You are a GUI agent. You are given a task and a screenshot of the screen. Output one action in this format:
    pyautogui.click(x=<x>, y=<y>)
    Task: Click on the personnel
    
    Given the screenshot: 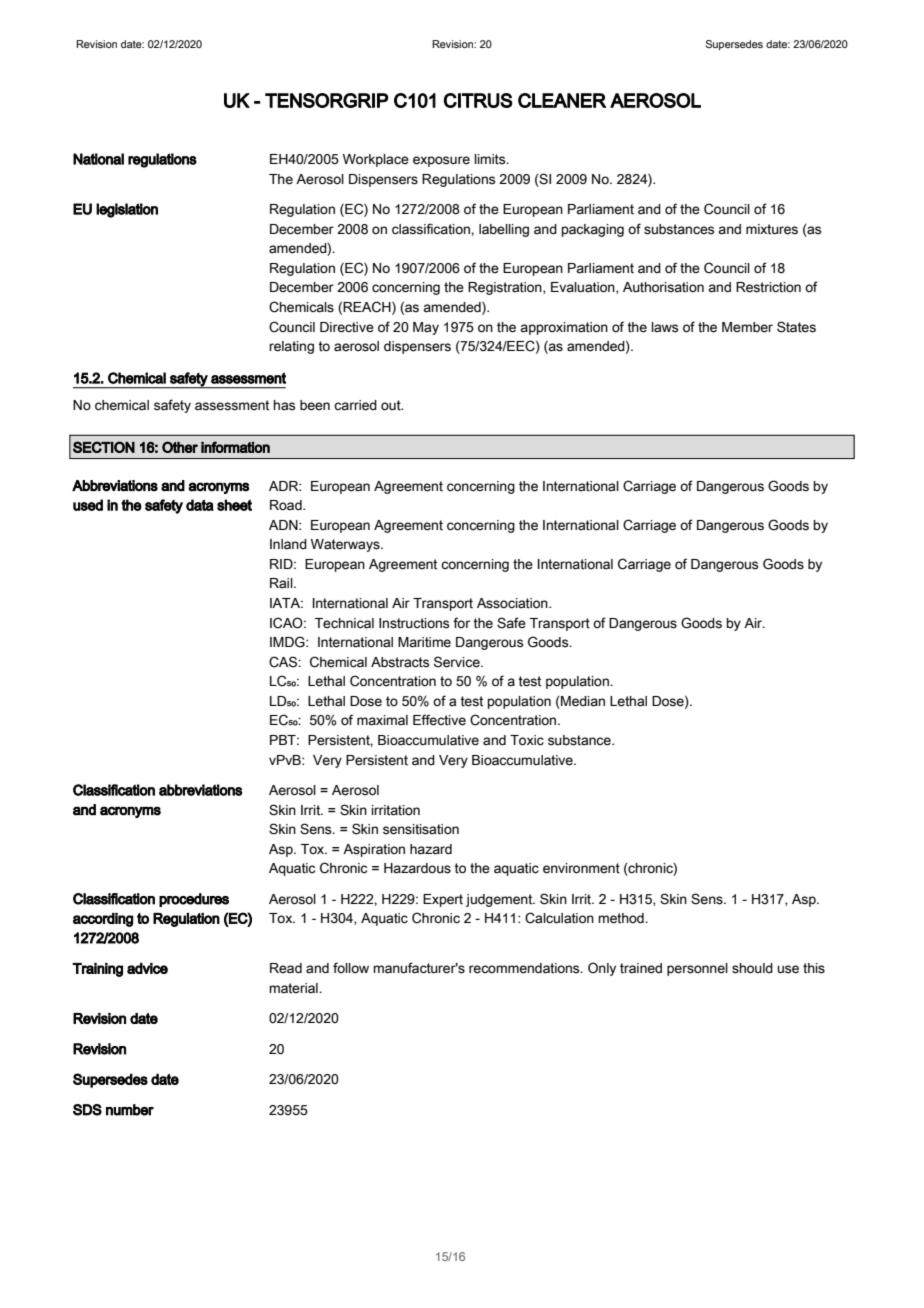 What is the action you would take?
    pyautogui.click(x=697, y=969)
